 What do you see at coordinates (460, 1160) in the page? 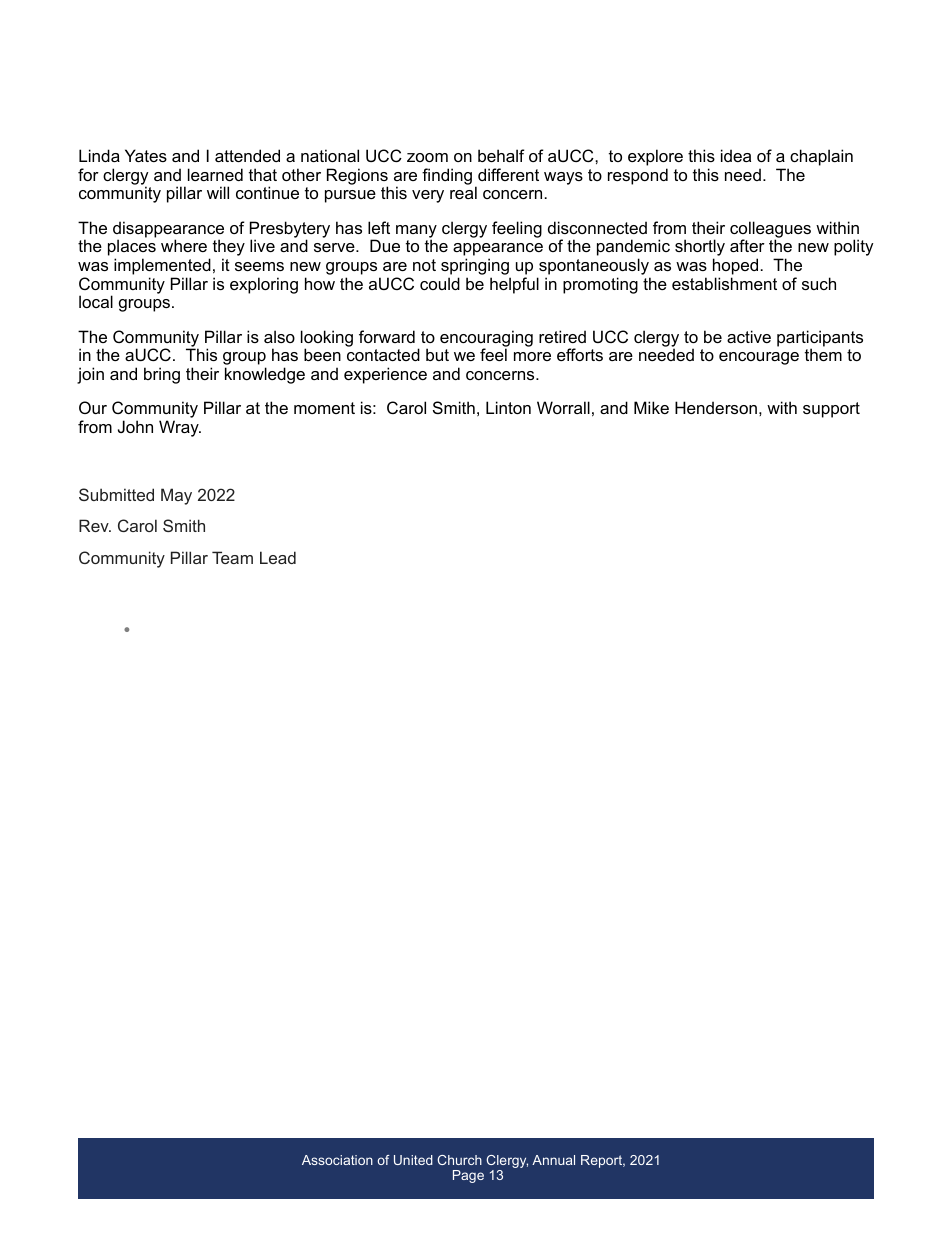
I see `Church` at bounding box center [460, 1160].
